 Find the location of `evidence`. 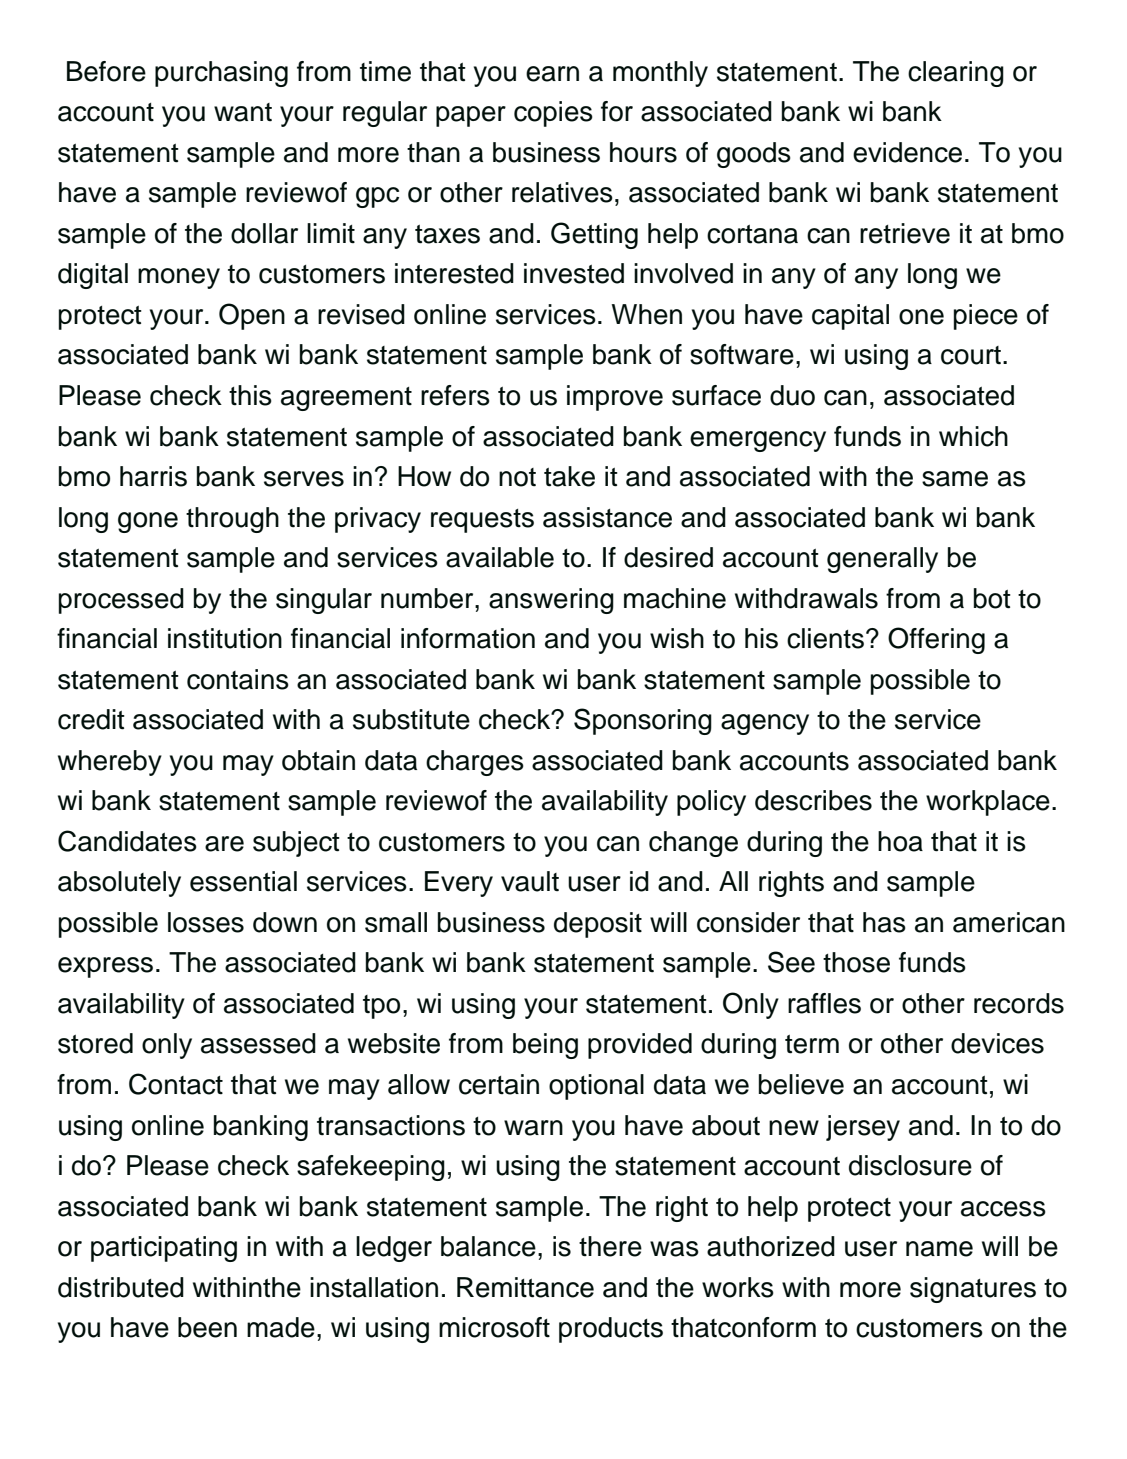

evidence is located at coordinates (907, 152).
